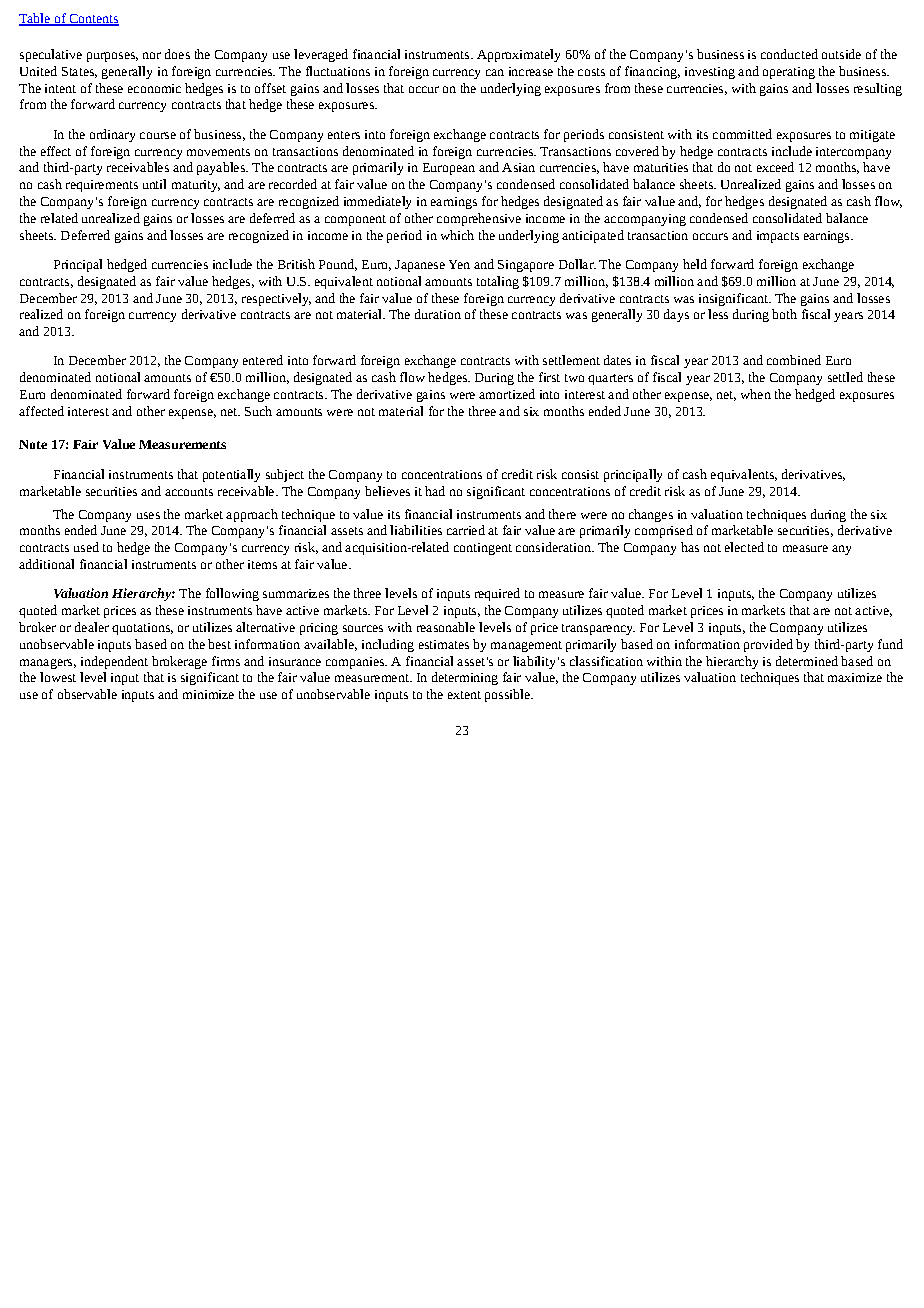 The image size is (924, 1308). Describe the element at coordinates (789, 54) in the image. I see `conducted` at that location.
